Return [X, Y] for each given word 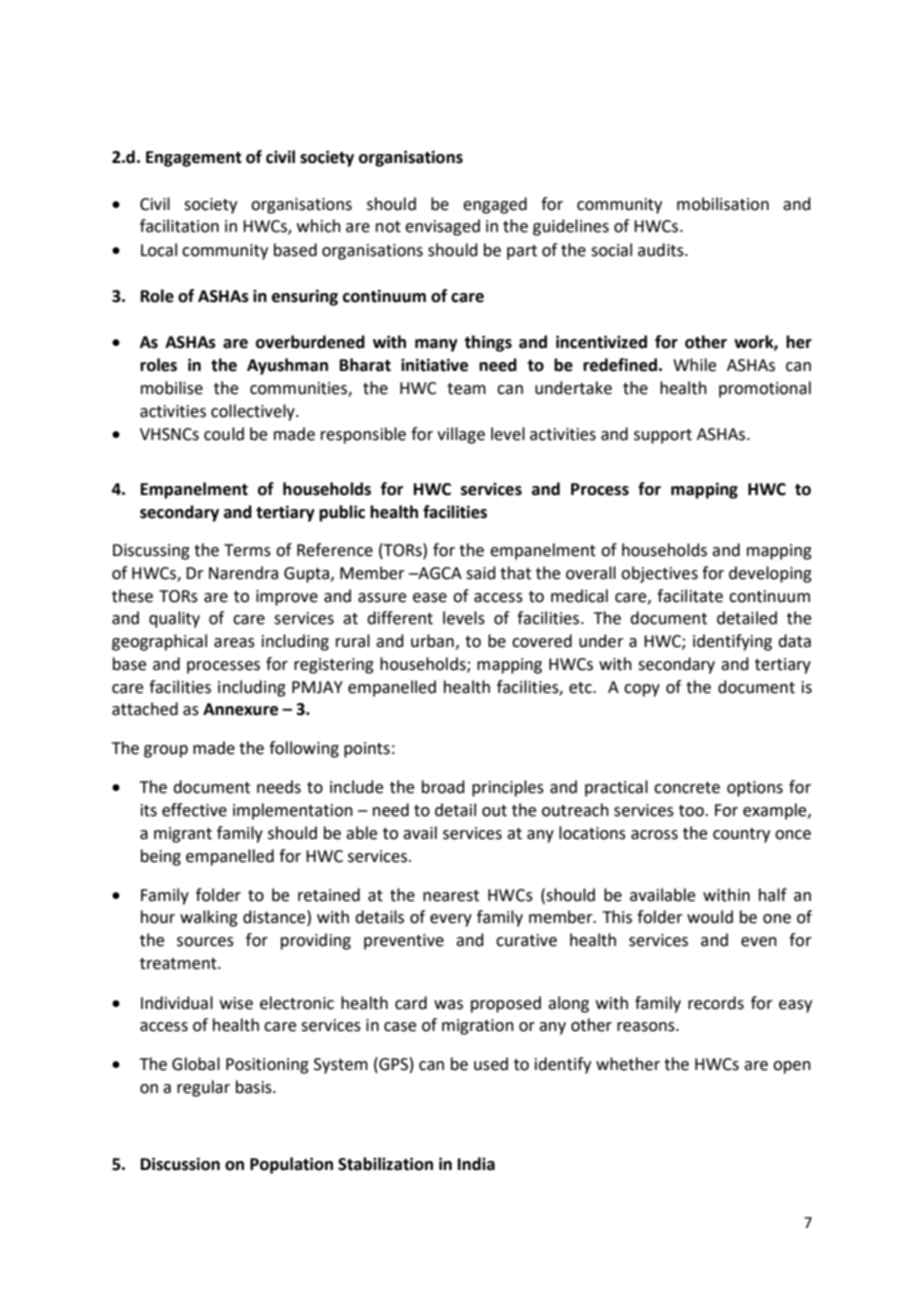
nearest [451, 896]
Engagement [194, 159]
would [710, 917]
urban [432, 641]
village [461, 435]
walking [209, 918]
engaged [495, 205]
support [663, 436]
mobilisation [723, 204]
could [224, 434]
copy [642, 690]
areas [234, 643]
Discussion [180, 1164]
